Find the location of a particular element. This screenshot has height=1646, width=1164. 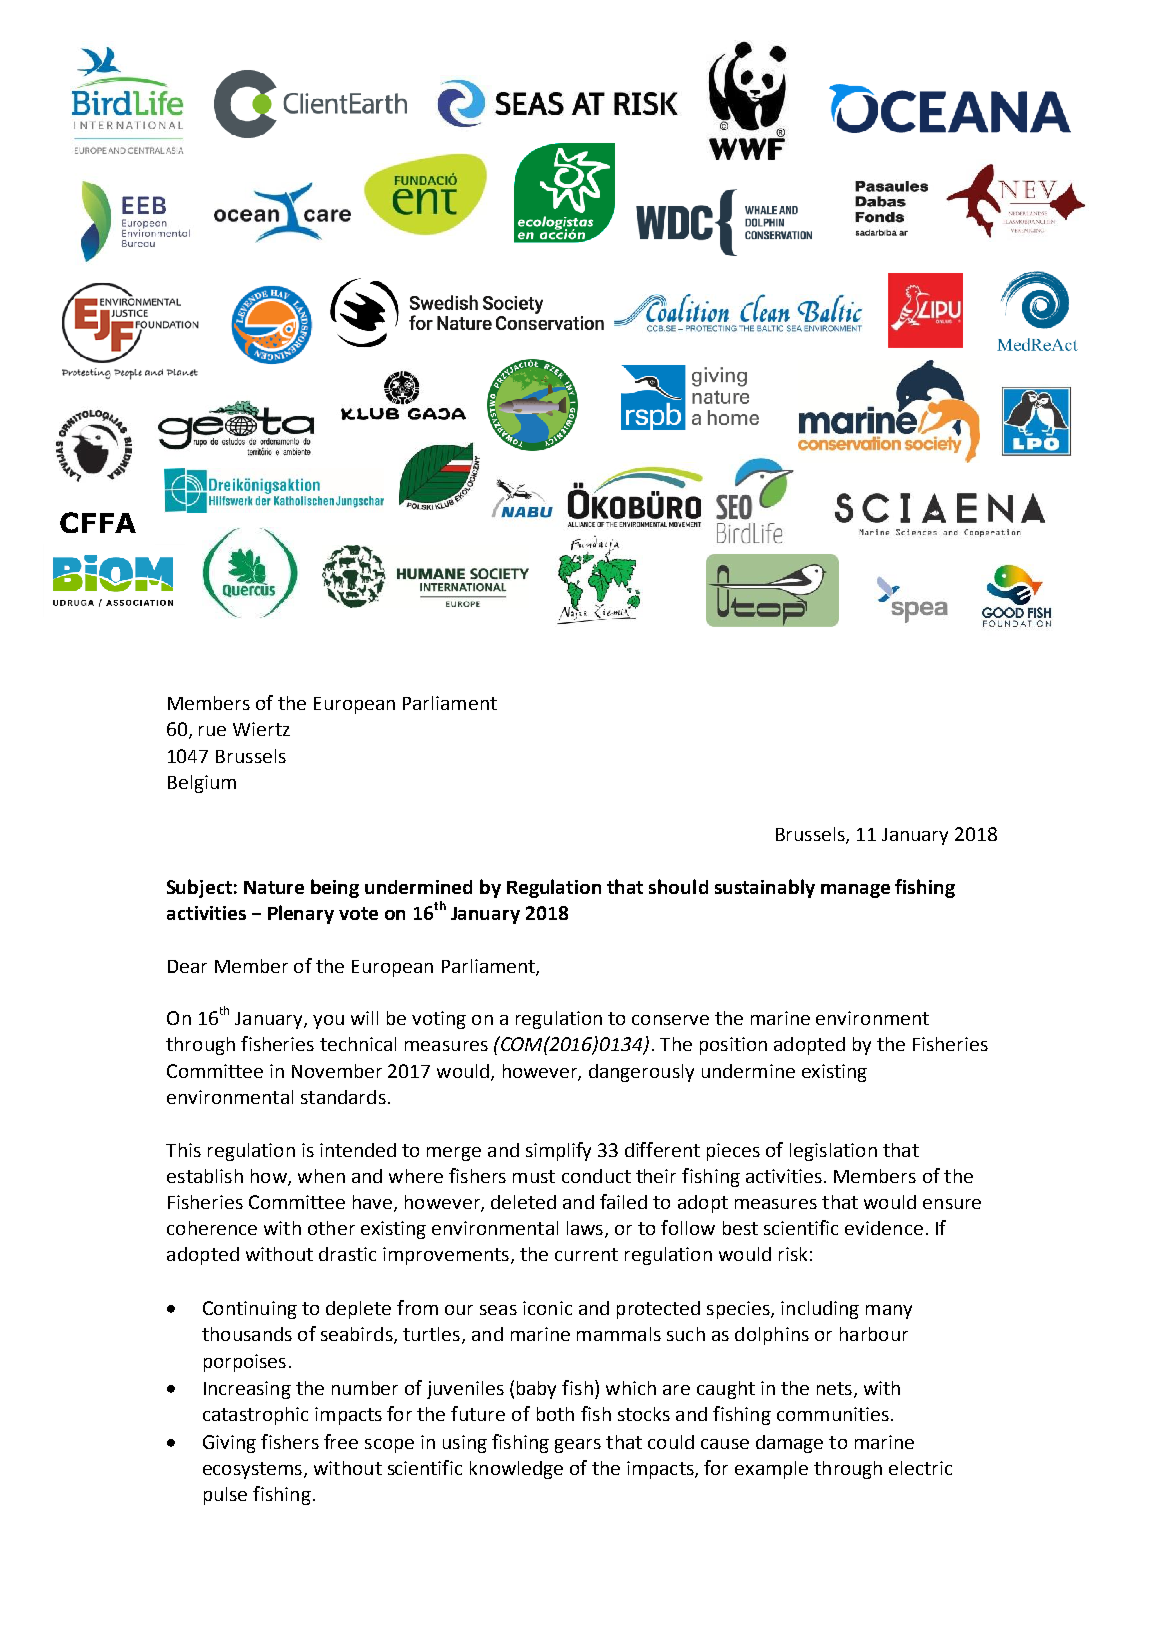

conduct is located at coordinates (596, 1176).
